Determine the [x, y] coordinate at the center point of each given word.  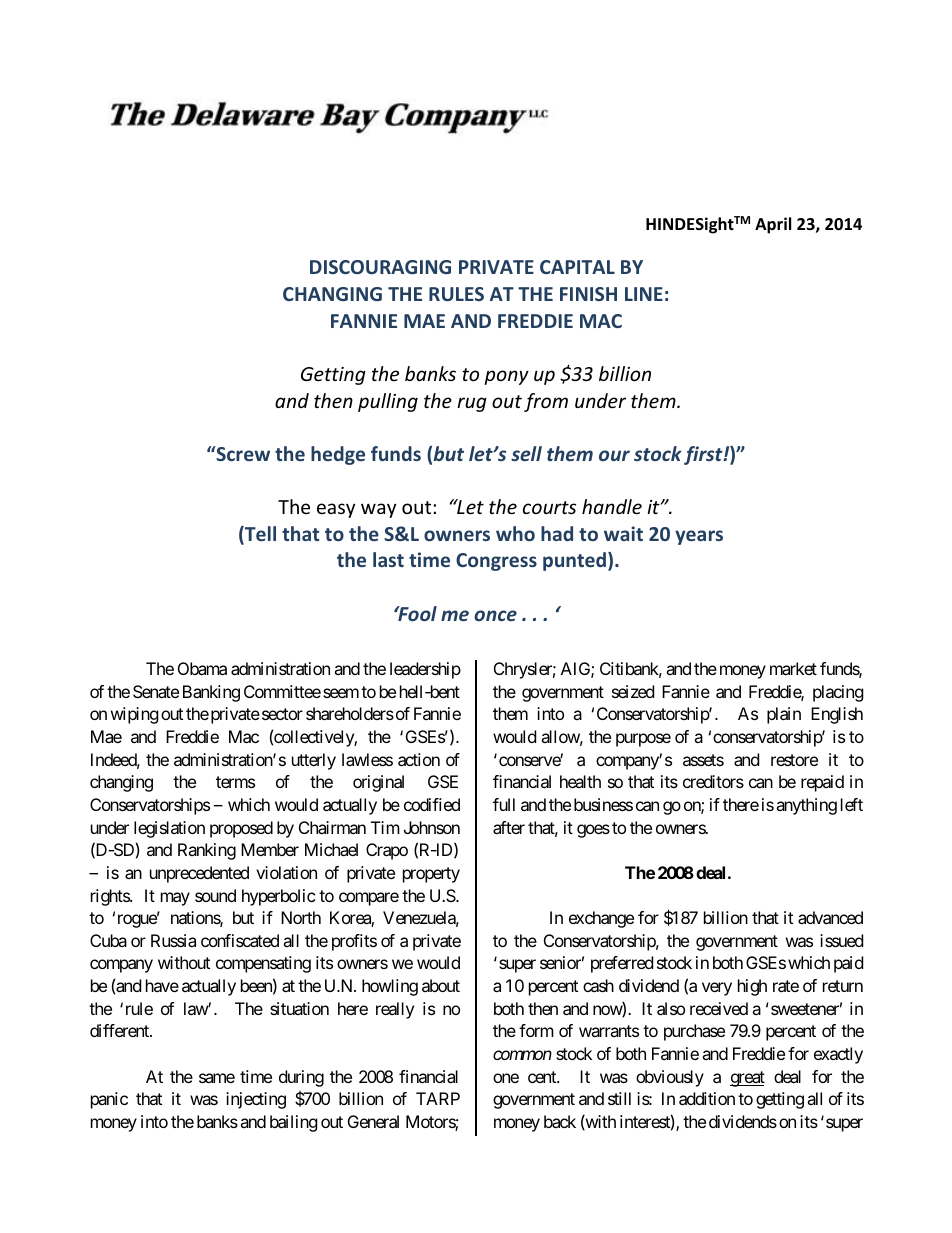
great [747, 1079]
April [773, 225]
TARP [438, 1098]
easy [336, 510]
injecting [256, 1100]
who [515, 533]
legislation [169, 829]
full [504, 804]
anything [806, 806]
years [699, 537]
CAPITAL [577, 267]
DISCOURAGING [380, 267]
